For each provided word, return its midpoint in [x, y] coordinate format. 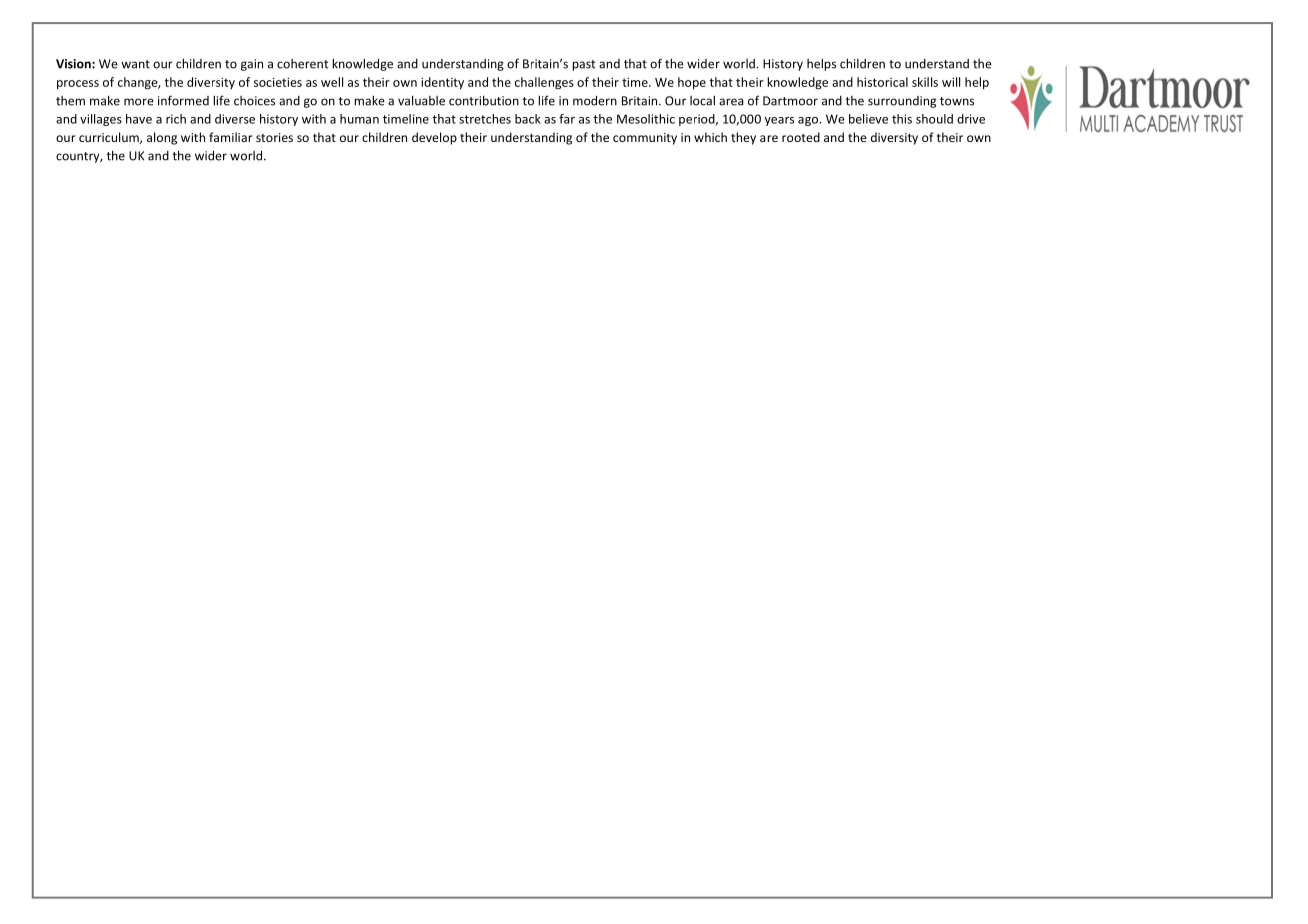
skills [925, 82]
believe [868, 119]
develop [434, 138]
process [78, 85]
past [583, 65]
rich [176, 119]
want [135, 64]
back [528, 119]
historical [882, 82]
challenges [544, 83]
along [162, 138]
